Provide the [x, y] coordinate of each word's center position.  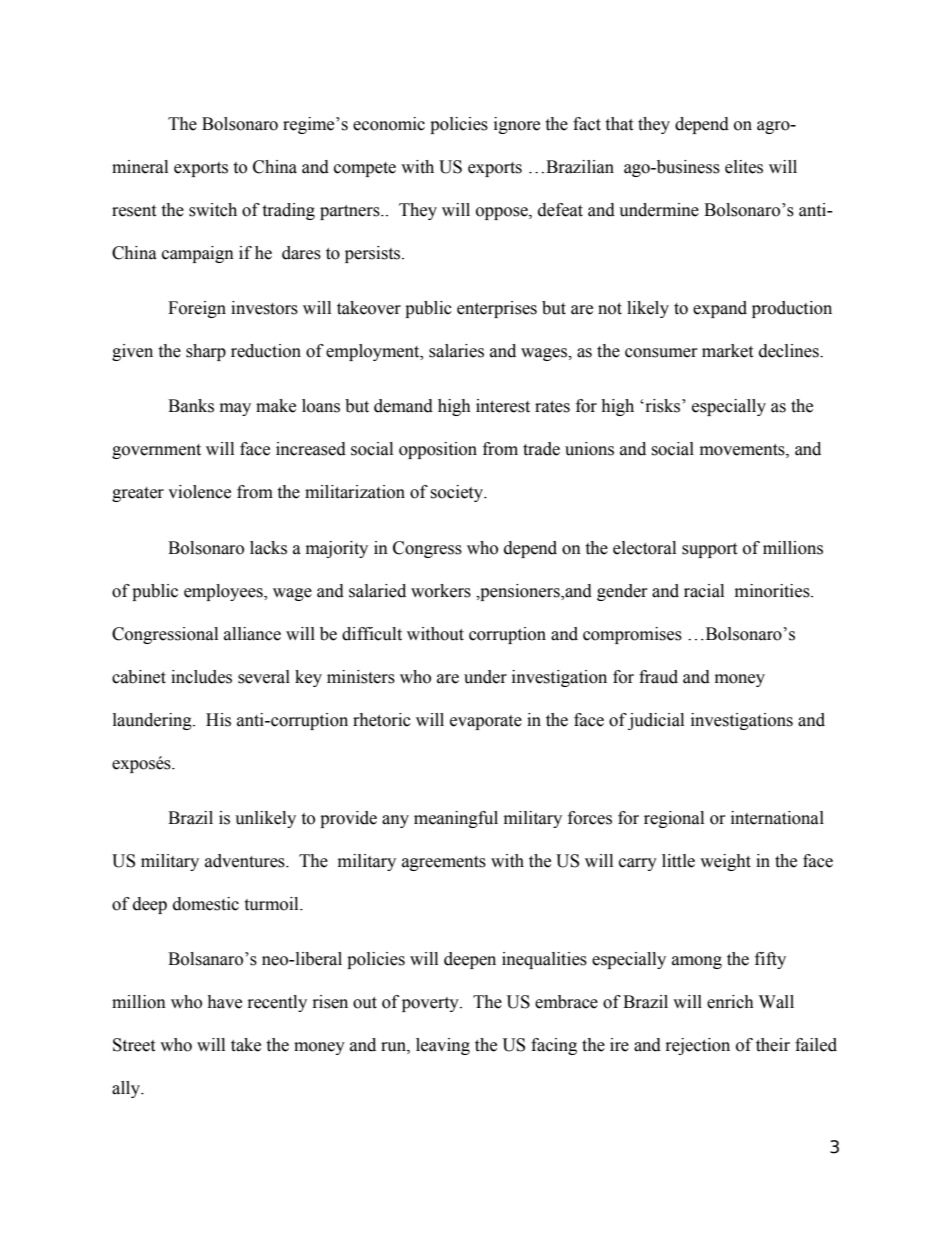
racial [704, 591]
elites [744, 167]
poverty [431, 1004]
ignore [517, 125]
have [224, 1002]
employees [224, 592]
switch [213, 210]
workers [441, 591]
